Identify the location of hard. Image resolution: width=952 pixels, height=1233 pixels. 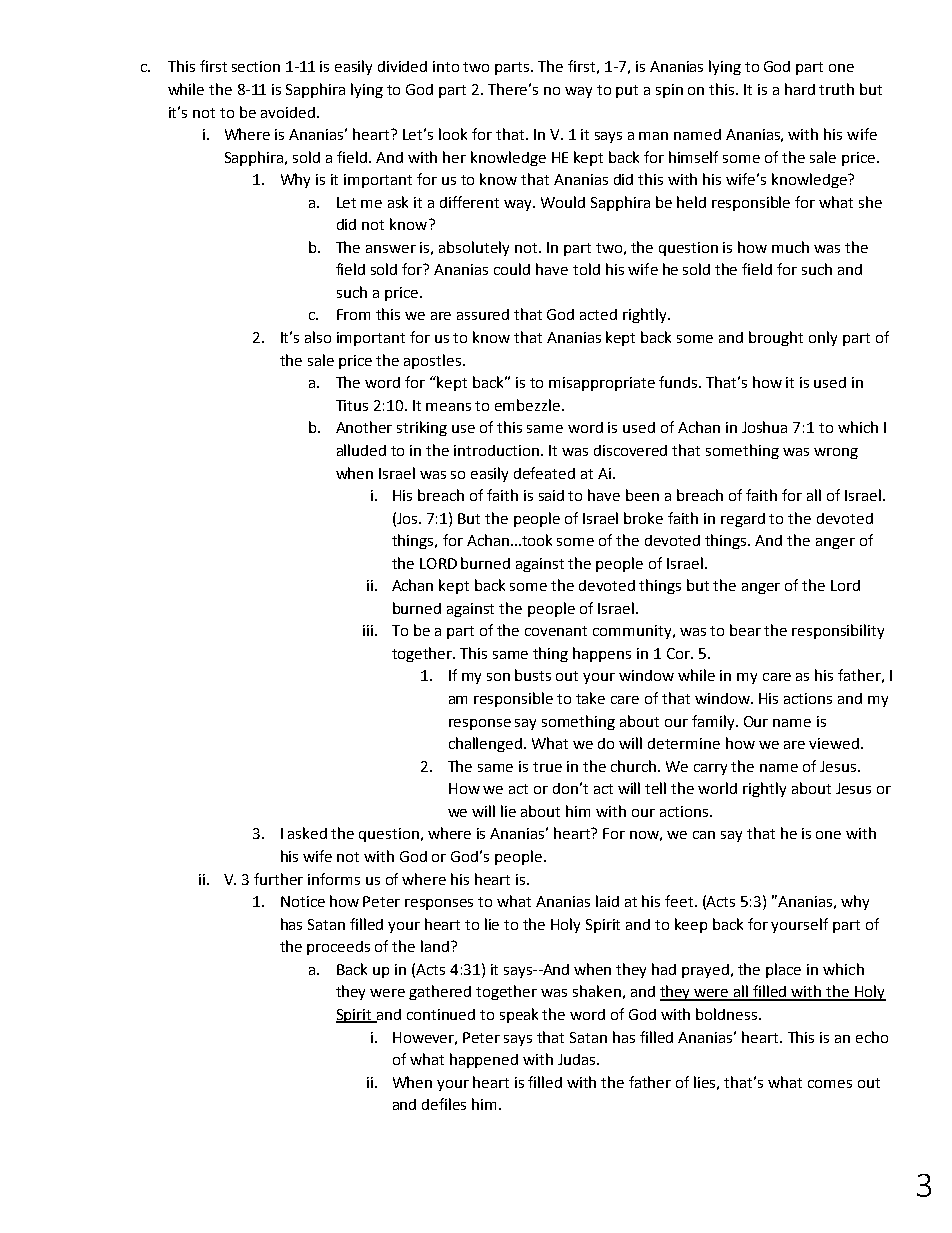
(800, 89).
